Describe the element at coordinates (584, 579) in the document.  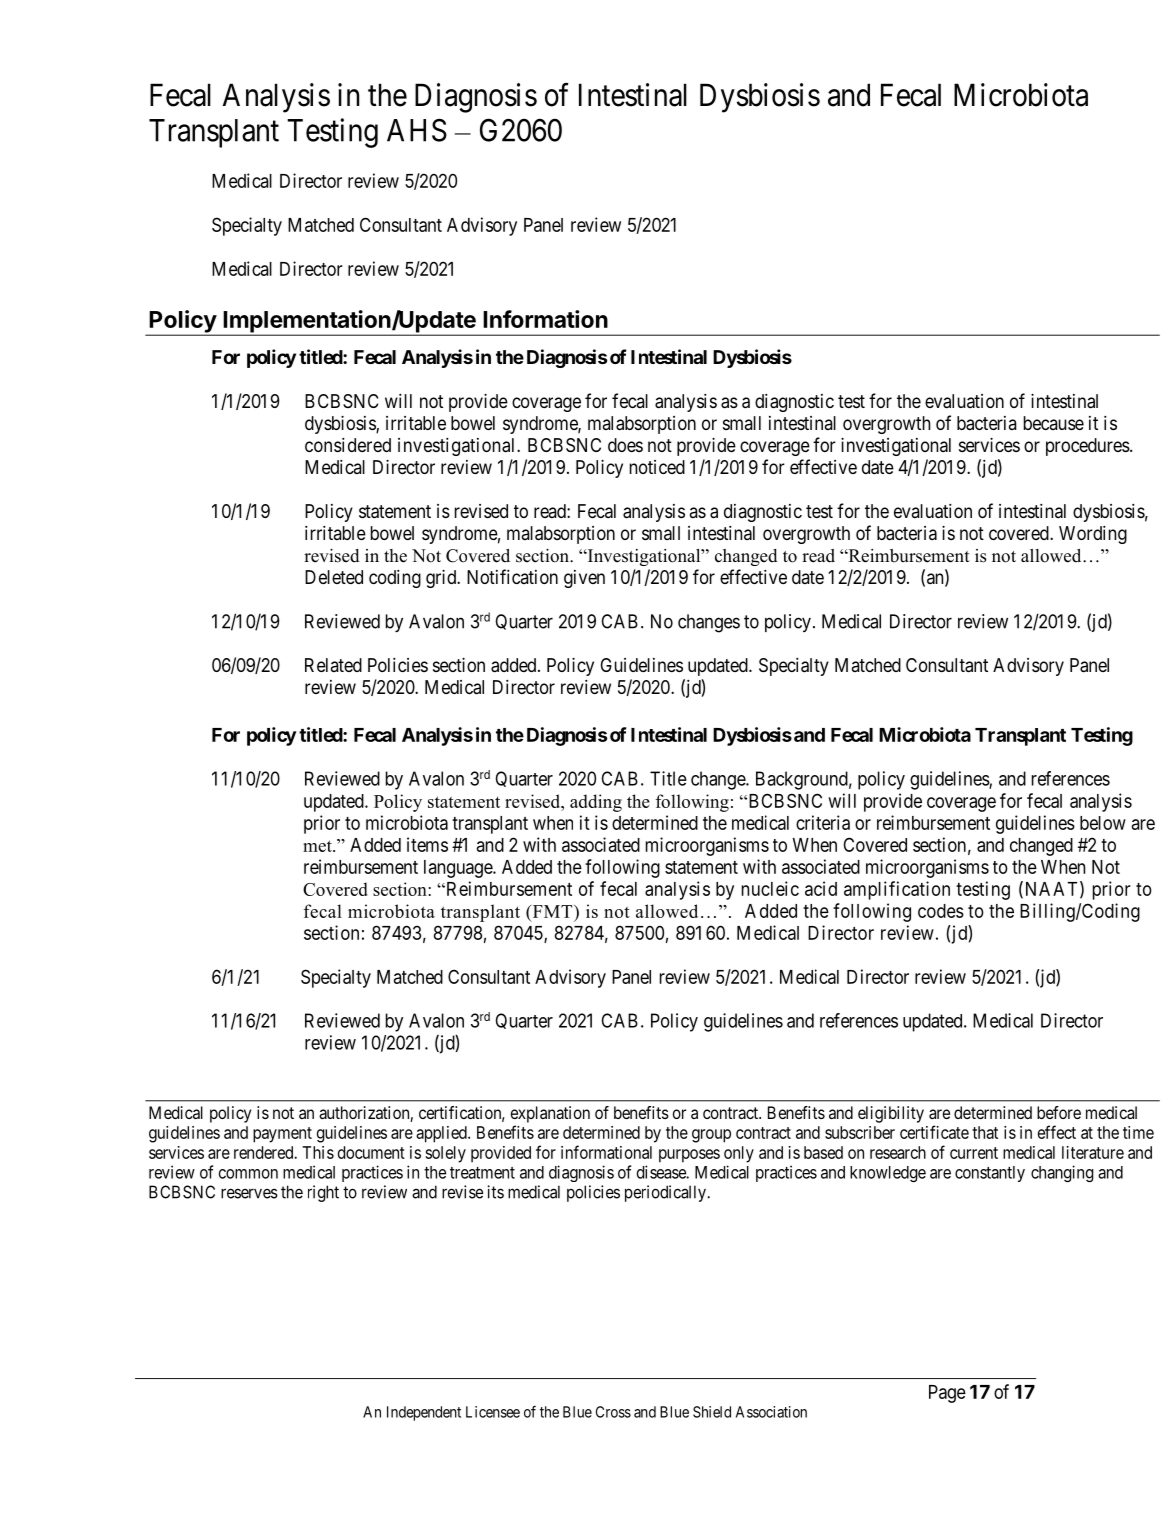
I see `given` at that location.
